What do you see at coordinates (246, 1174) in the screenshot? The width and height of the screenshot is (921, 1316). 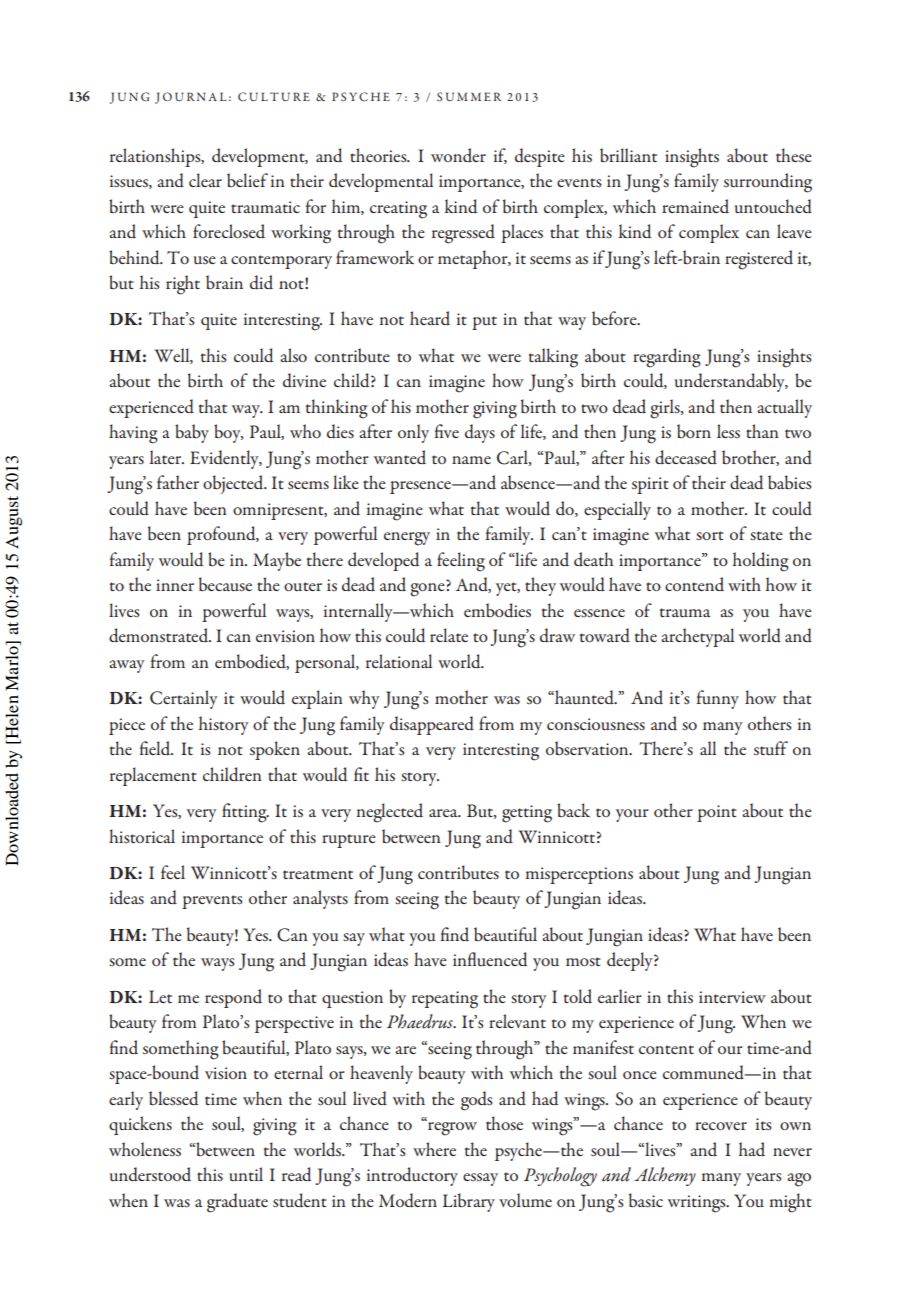 I see `until` at bounding box center [246, 1174].
